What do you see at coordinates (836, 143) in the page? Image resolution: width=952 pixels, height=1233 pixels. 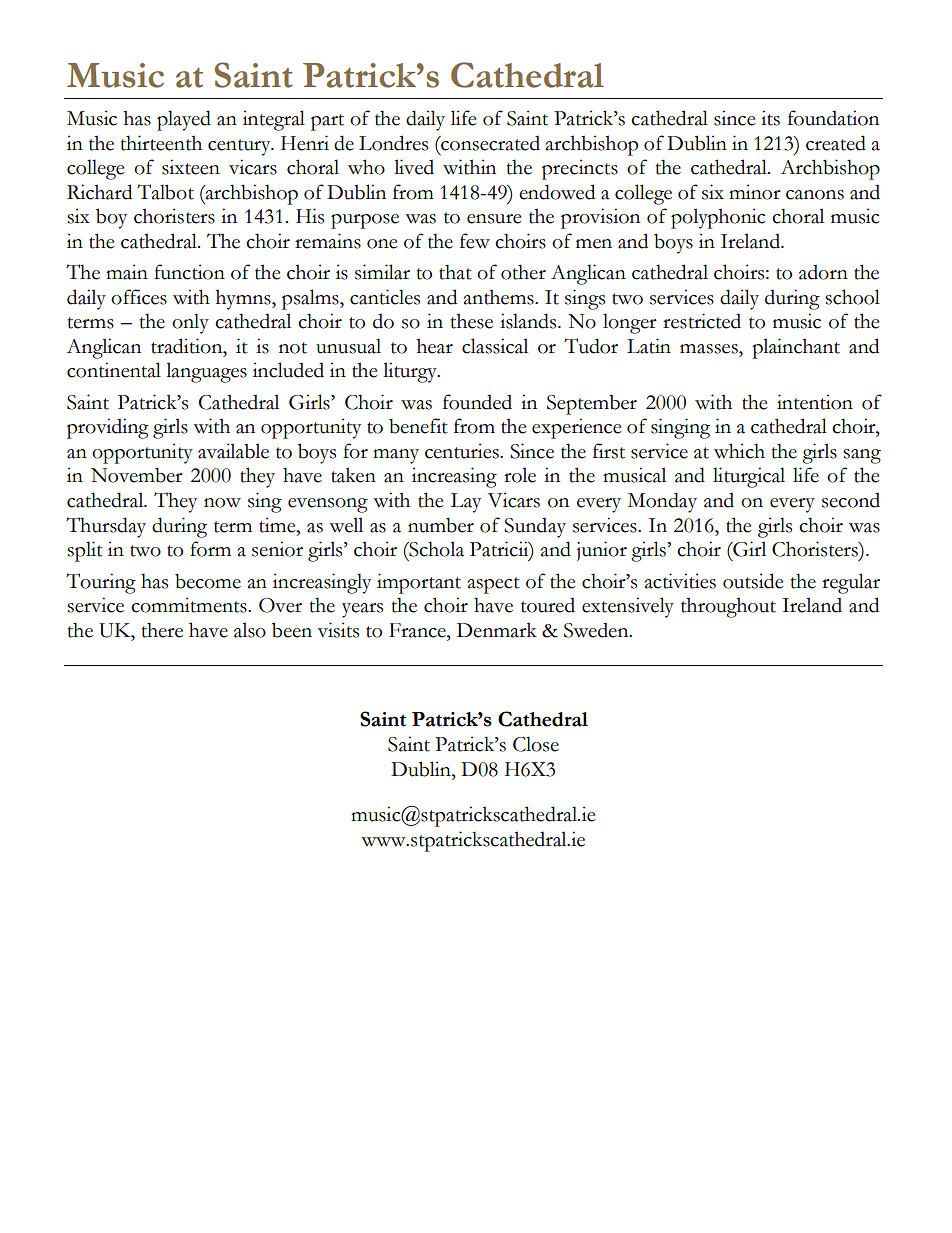 I see `created` at bounding box center [836, 143].
